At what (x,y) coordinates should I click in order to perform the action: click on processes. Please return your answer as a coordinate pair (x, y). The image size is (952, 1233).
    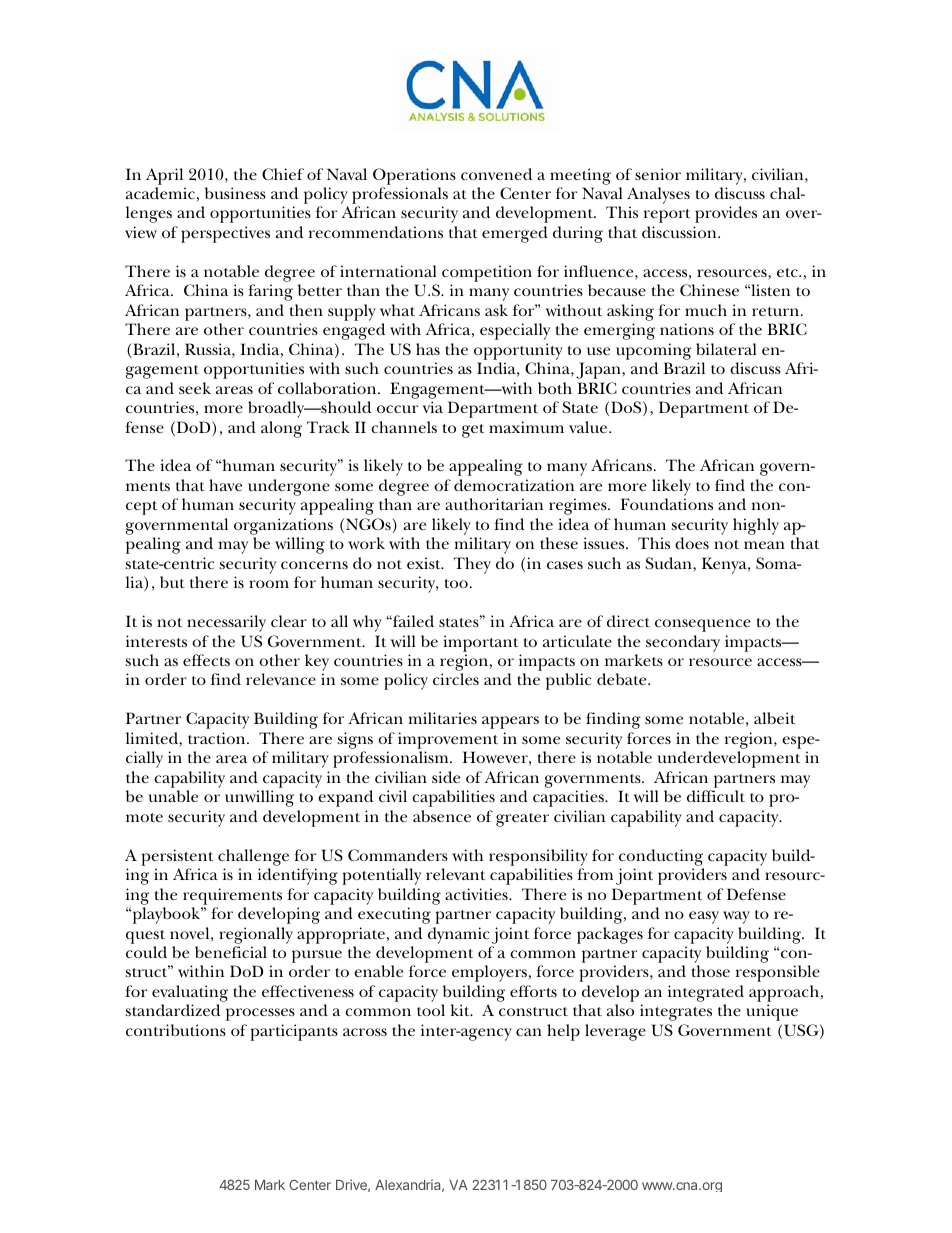
    Looking at the image, I should click on (260, 1014).
